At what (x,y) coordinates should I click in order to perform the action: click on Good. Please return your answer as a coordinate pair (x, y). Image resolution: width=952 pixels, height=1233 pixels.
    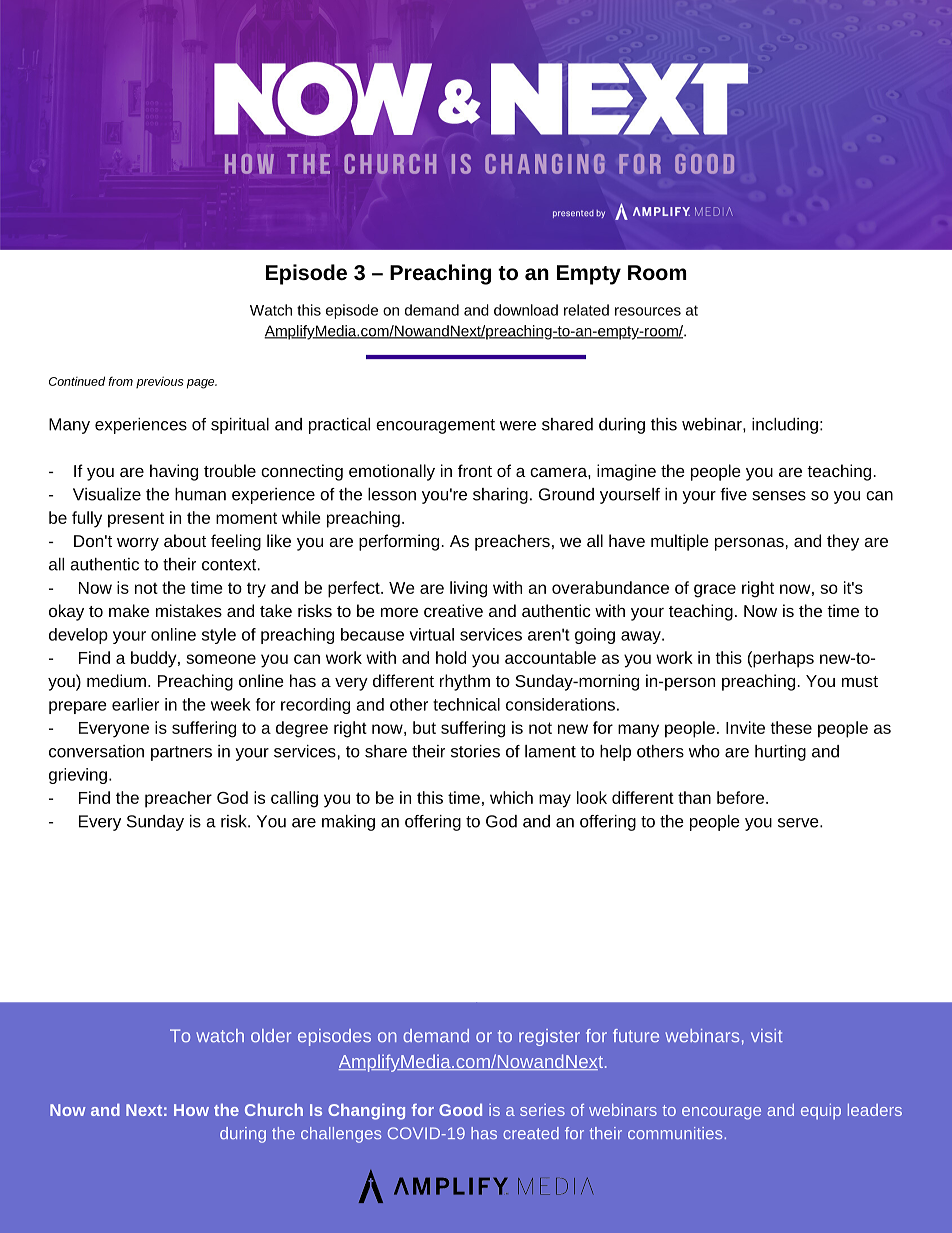
    Looking at the image, I should click on (460, 1110).
